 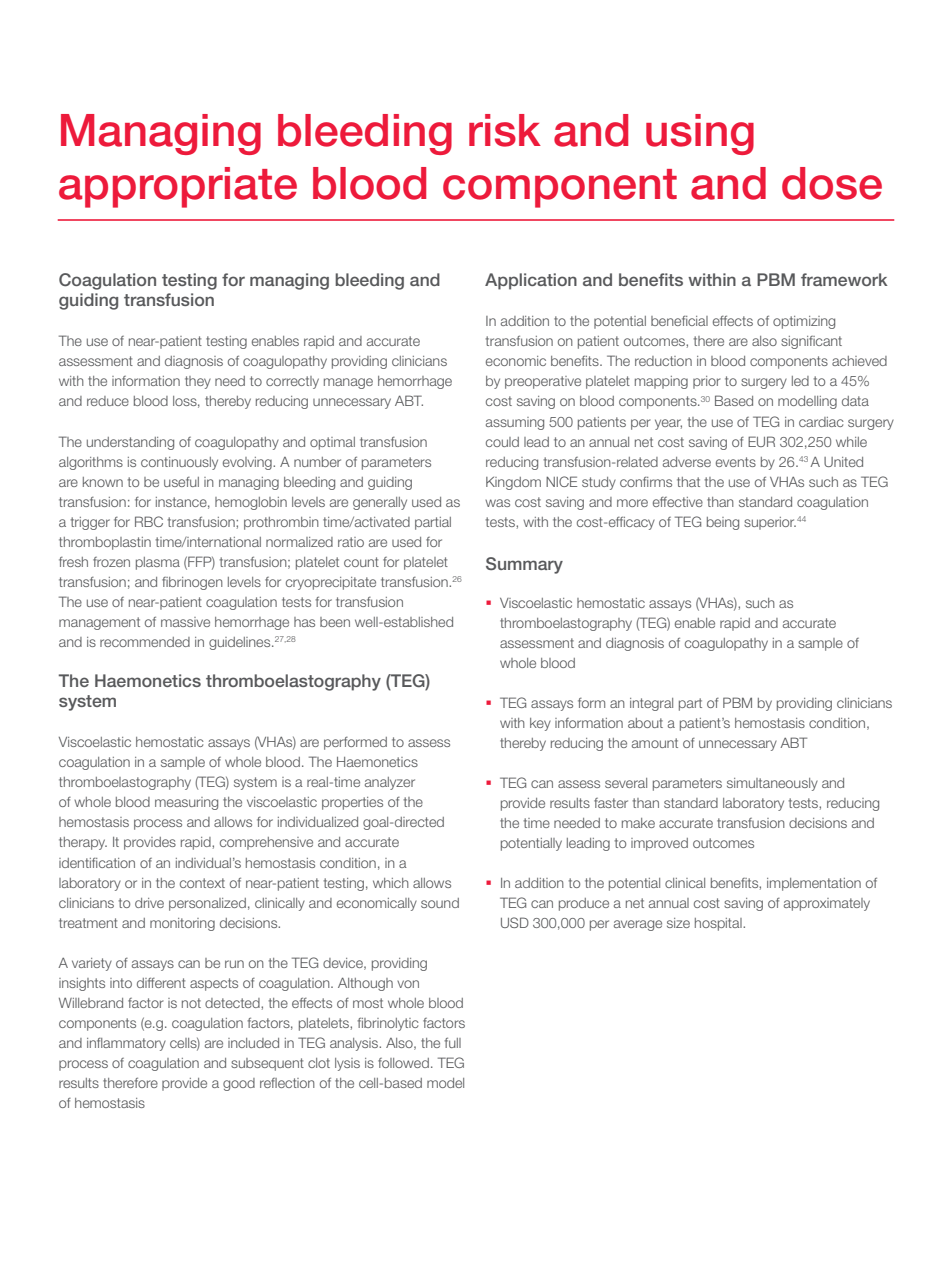 I want to click on recommended, so click(x=145, y=642).
